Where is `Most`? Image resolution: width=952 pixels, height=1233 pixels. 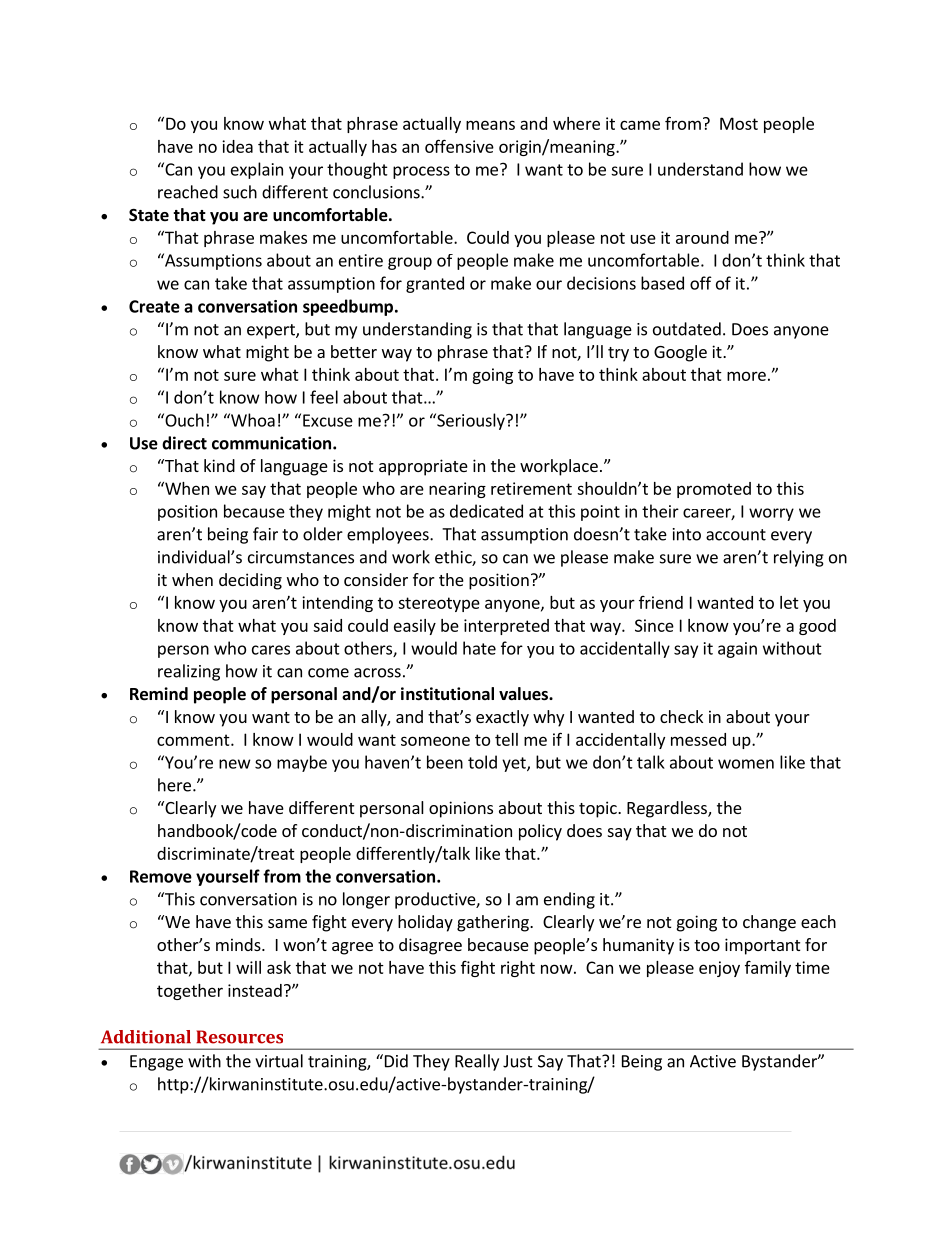 Most is located at coordinates (739, 123).
